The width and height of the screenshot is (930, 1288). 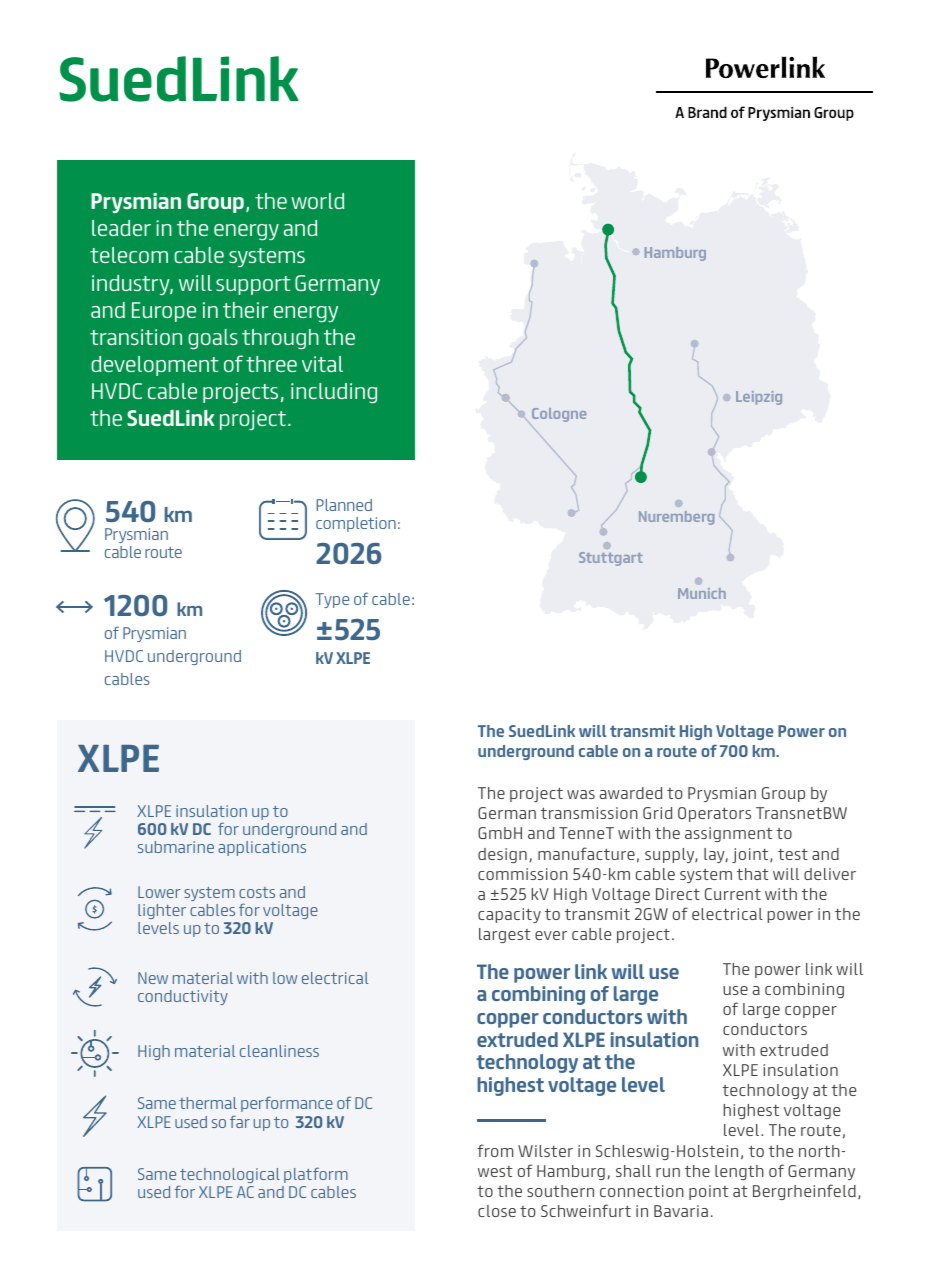 I want to click on lighter, so click(x=162, y=911).
